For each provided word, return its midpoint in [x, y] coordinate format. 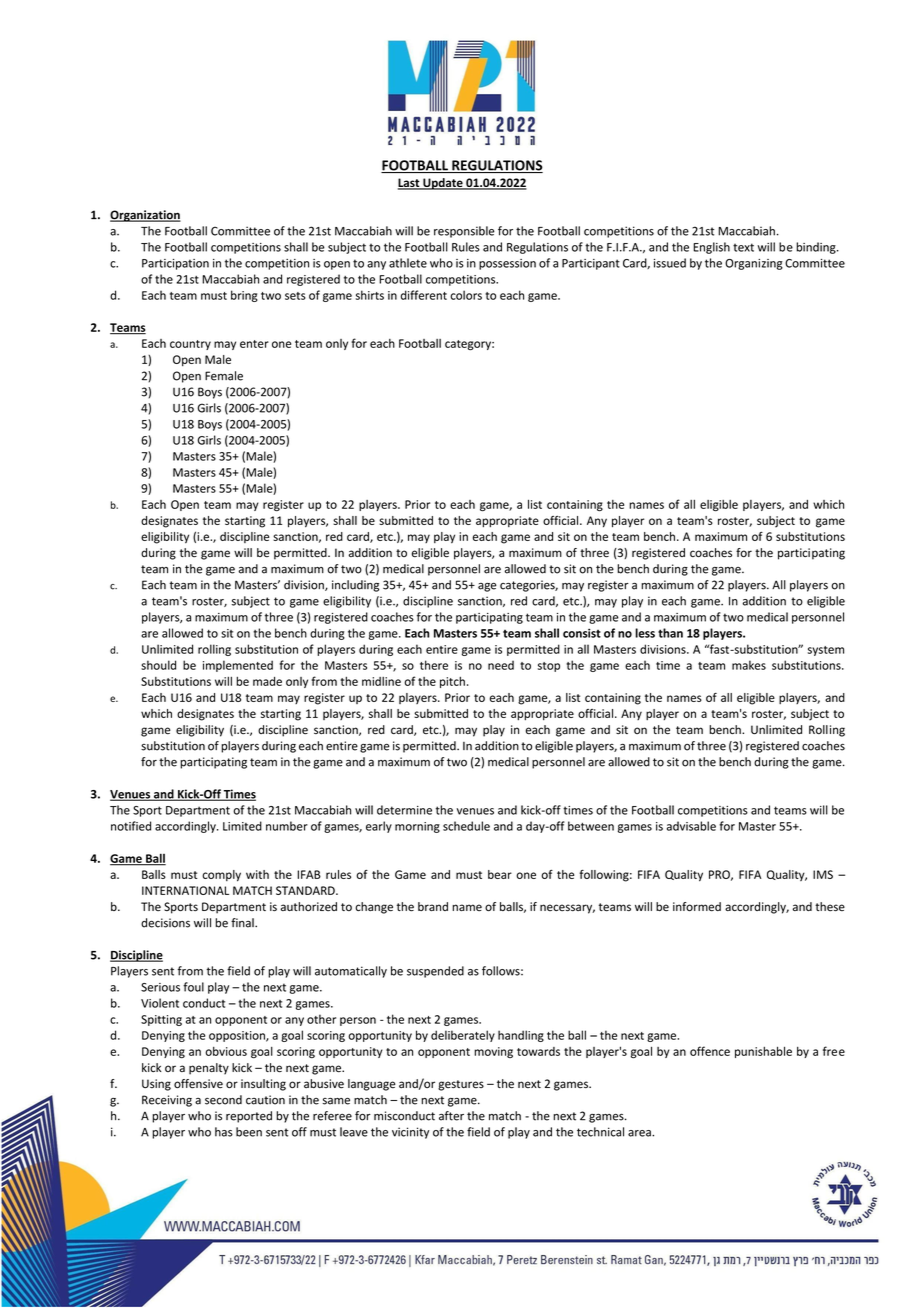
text [743, 247]
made [267, 681]
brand [433, 906]
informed [697, 907]
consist [582, 633]
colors [466, 295]
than [670, 633]
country [190, 345]
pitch [452, 682]
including [355, 586]
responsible [464, 232]
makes [749, 665]
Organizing [754, 264]
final [243, 923]
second [223, 1100]
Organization [145, 216]
